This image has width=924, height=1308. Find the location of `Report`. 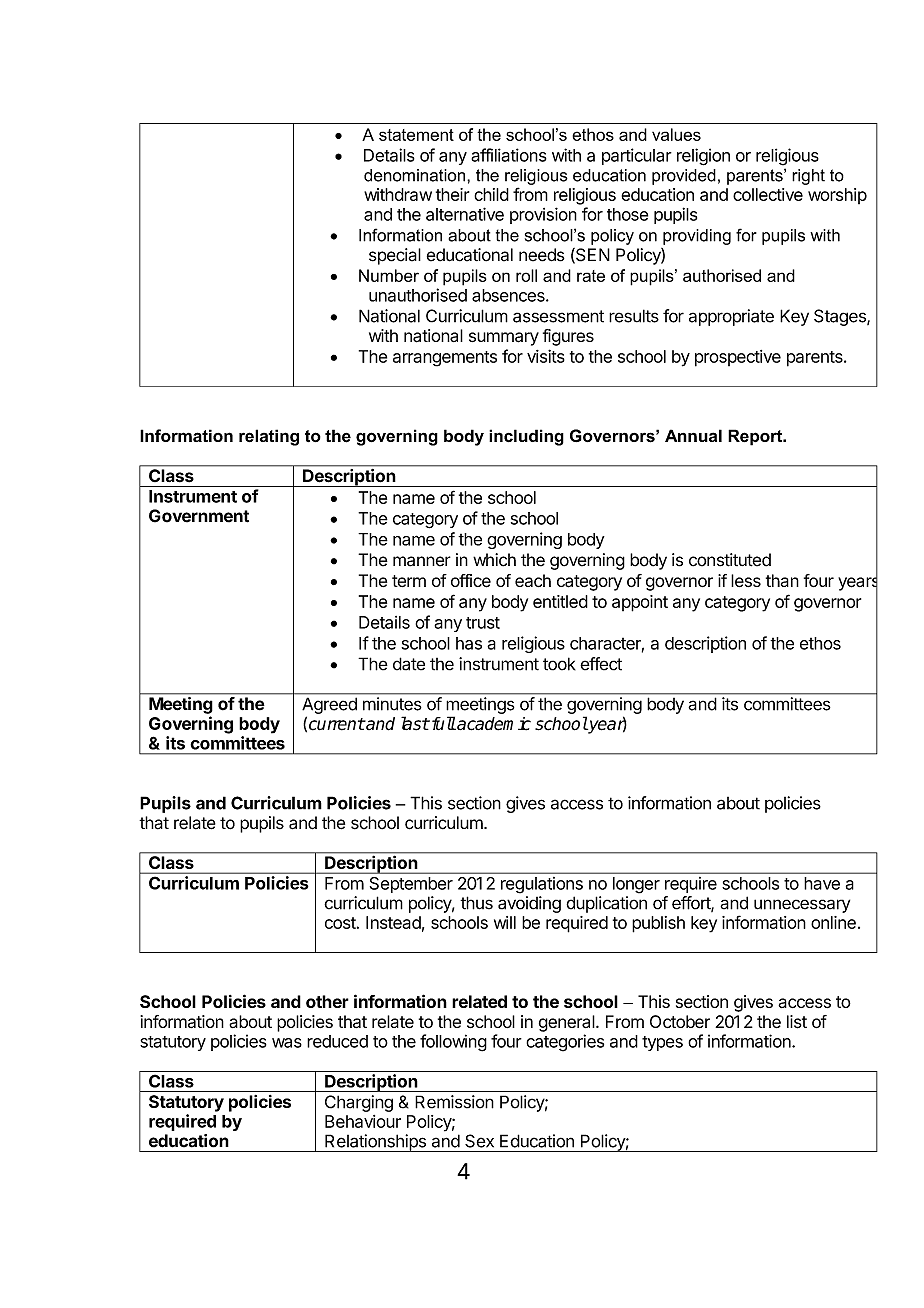

Report is located at coordinates (756, 437).
